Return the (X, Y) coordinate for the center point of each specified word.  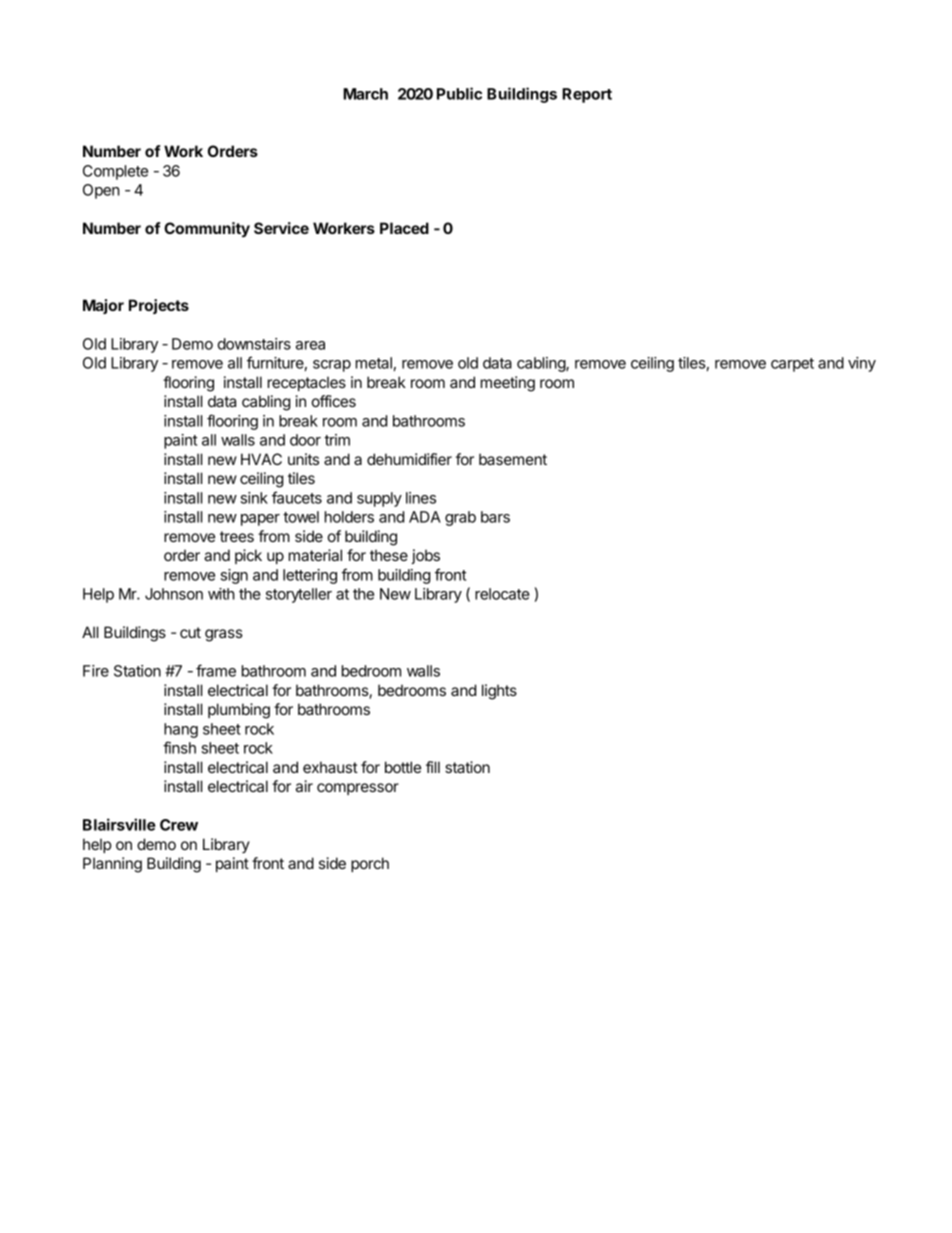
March (365, 94)
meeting (508, 384)
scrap (332, 366)
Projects (159, 306)
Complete (115, 172)
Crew (179, 825)
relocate (502, 594)
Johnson (174, 594)
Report (587, 95)
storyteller (299, 595)
